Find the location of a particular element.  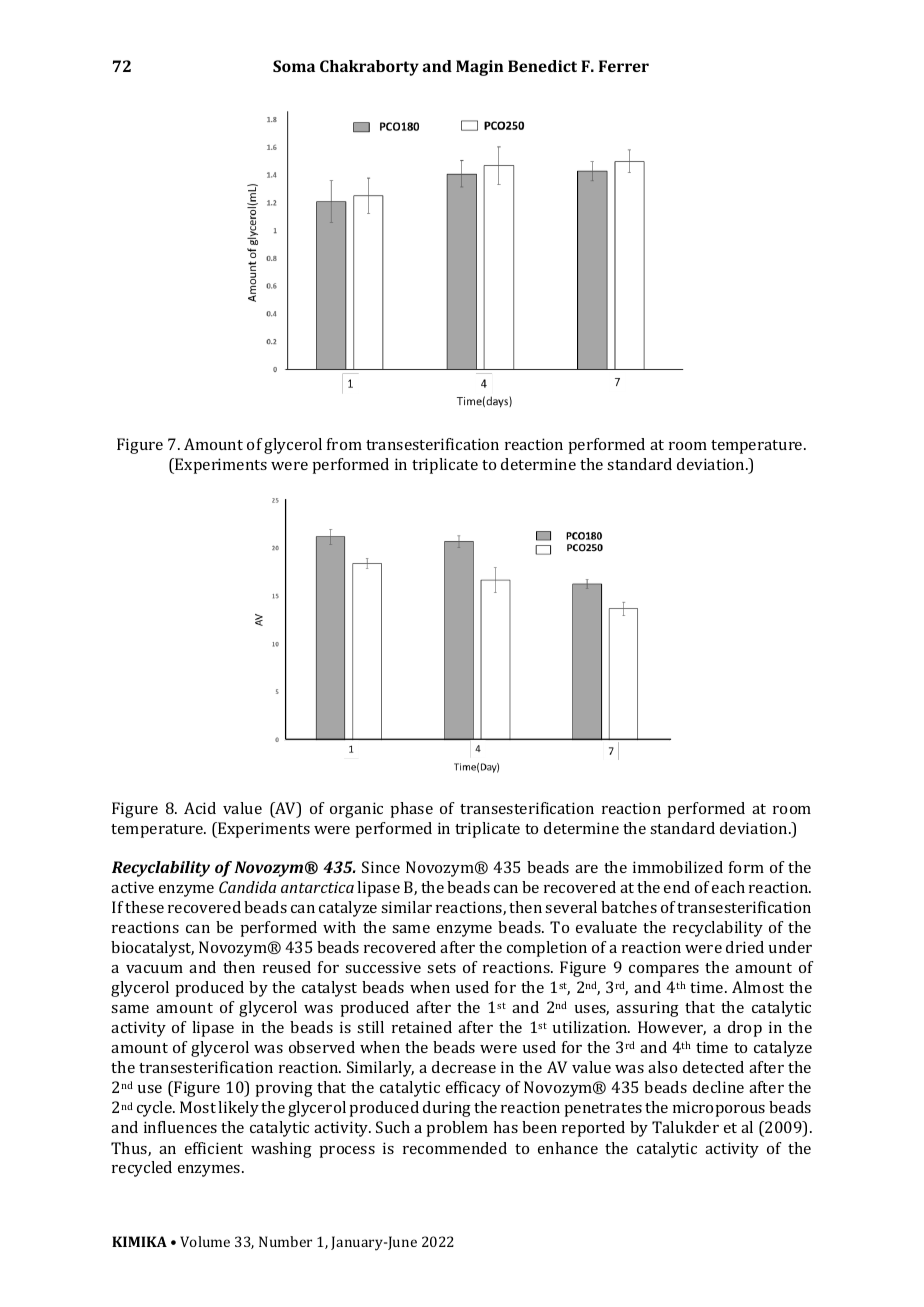

Benedict is located at coordinates (542, 66).
